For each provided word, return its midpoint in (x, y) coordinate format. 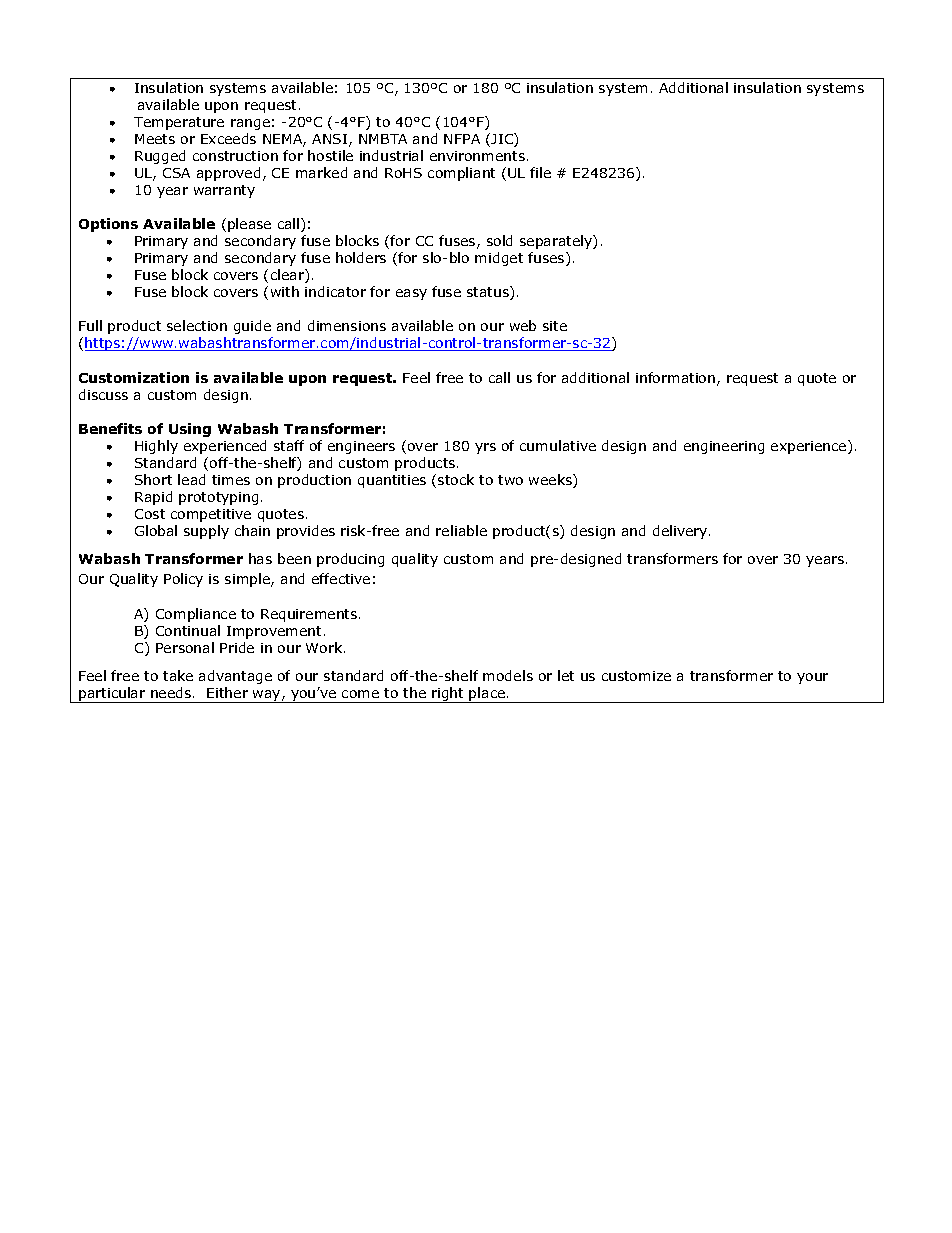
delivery (681, 532)
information (677, 379)
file (540, 172)
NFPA (462, 139)
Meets (155, 139)
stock (456, 479)
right (448, 695)
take (178, 675)
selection (197, 325)
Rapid (153, 498)
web (523, 325)
